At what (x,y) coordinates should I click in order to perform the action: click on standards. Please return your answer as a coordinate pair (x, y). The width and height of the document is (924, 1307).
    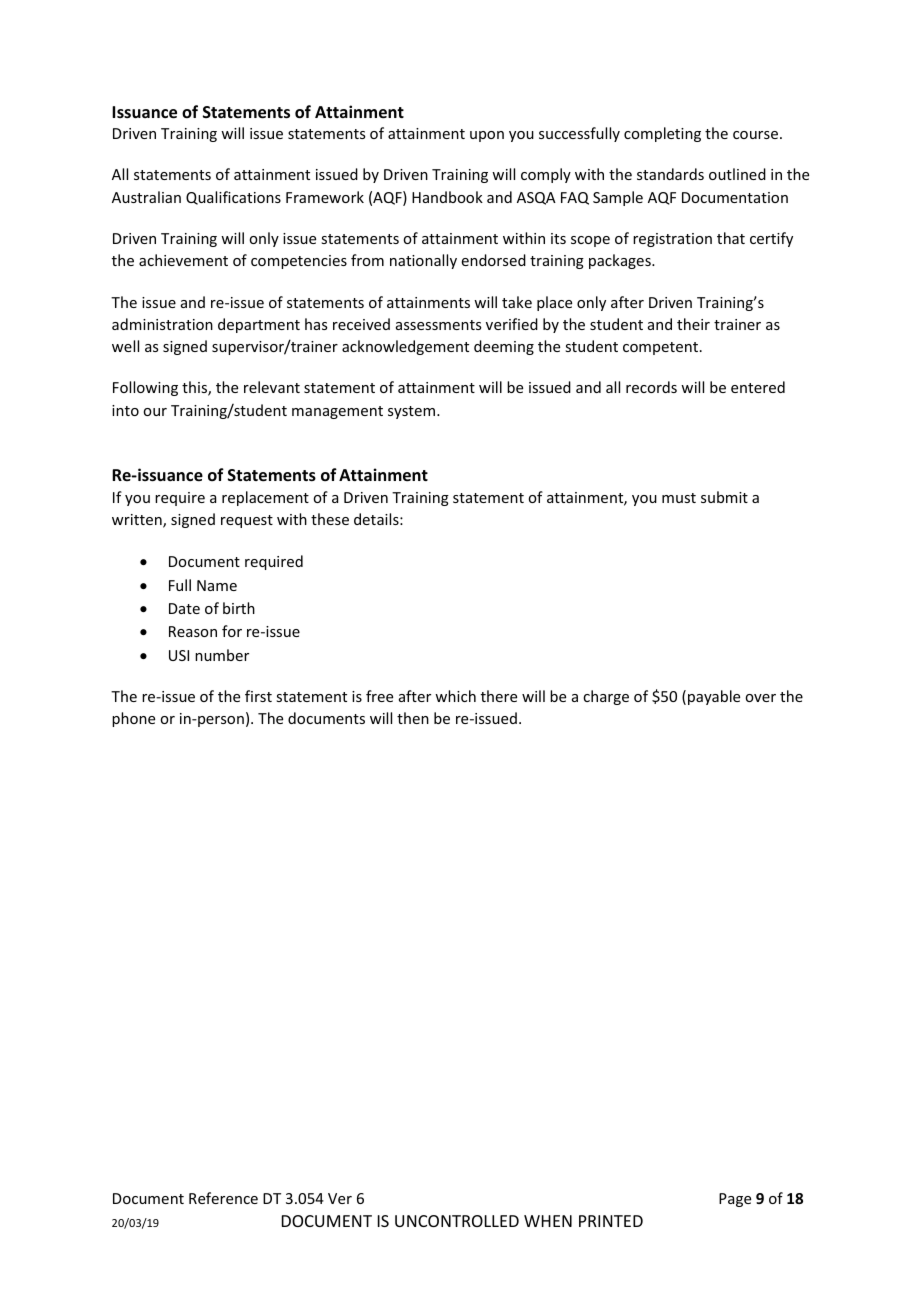
    Looking at the image, I should click on (670, 174).
